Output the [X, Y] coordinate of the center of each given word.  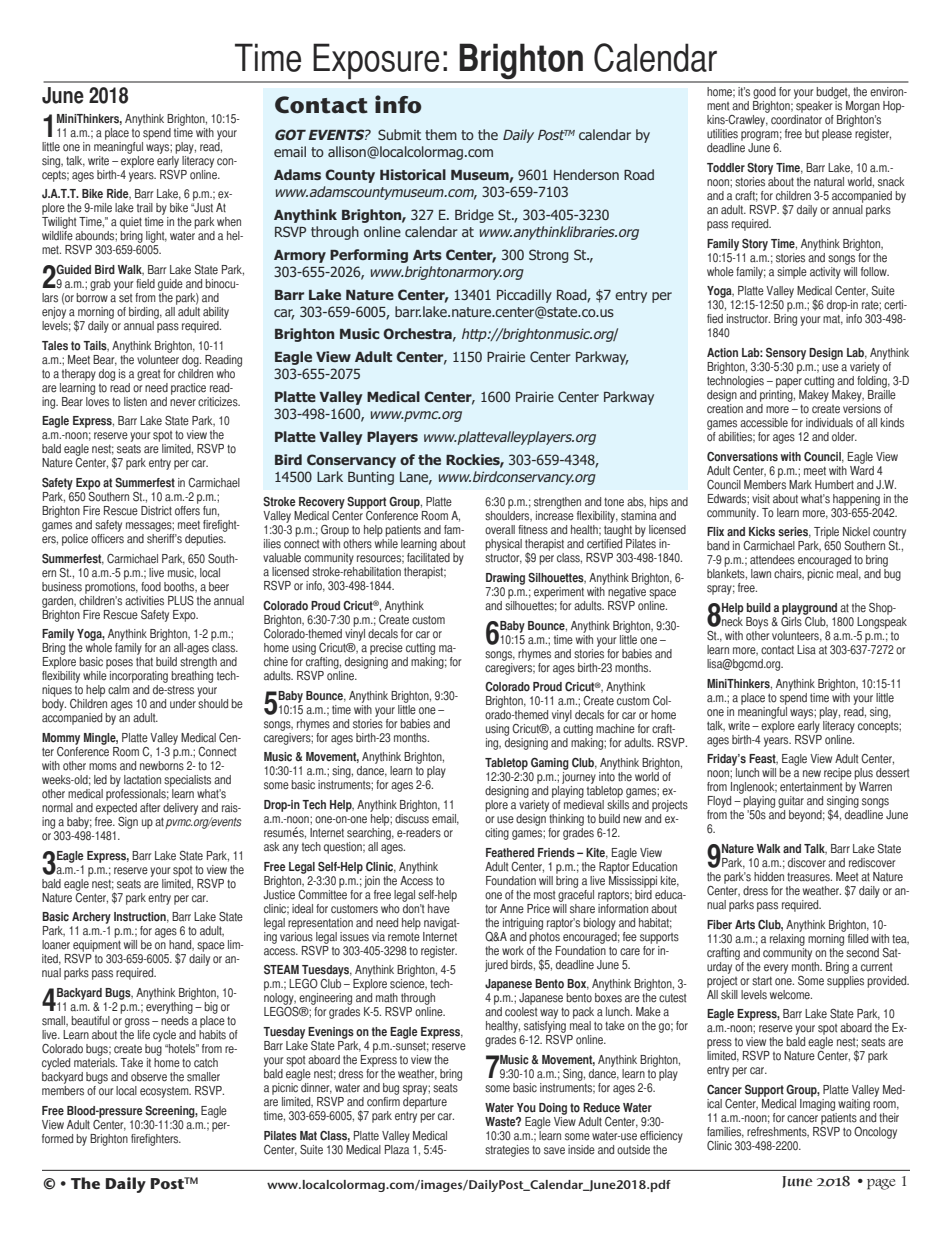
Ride [119, 194]
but [812, 134]
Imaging [817, 1103]
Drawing [505, 579]
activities [144, 601]
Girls [791, 620]
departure [425, 1101]
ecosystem [165, 1092]
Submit [399, 134]
